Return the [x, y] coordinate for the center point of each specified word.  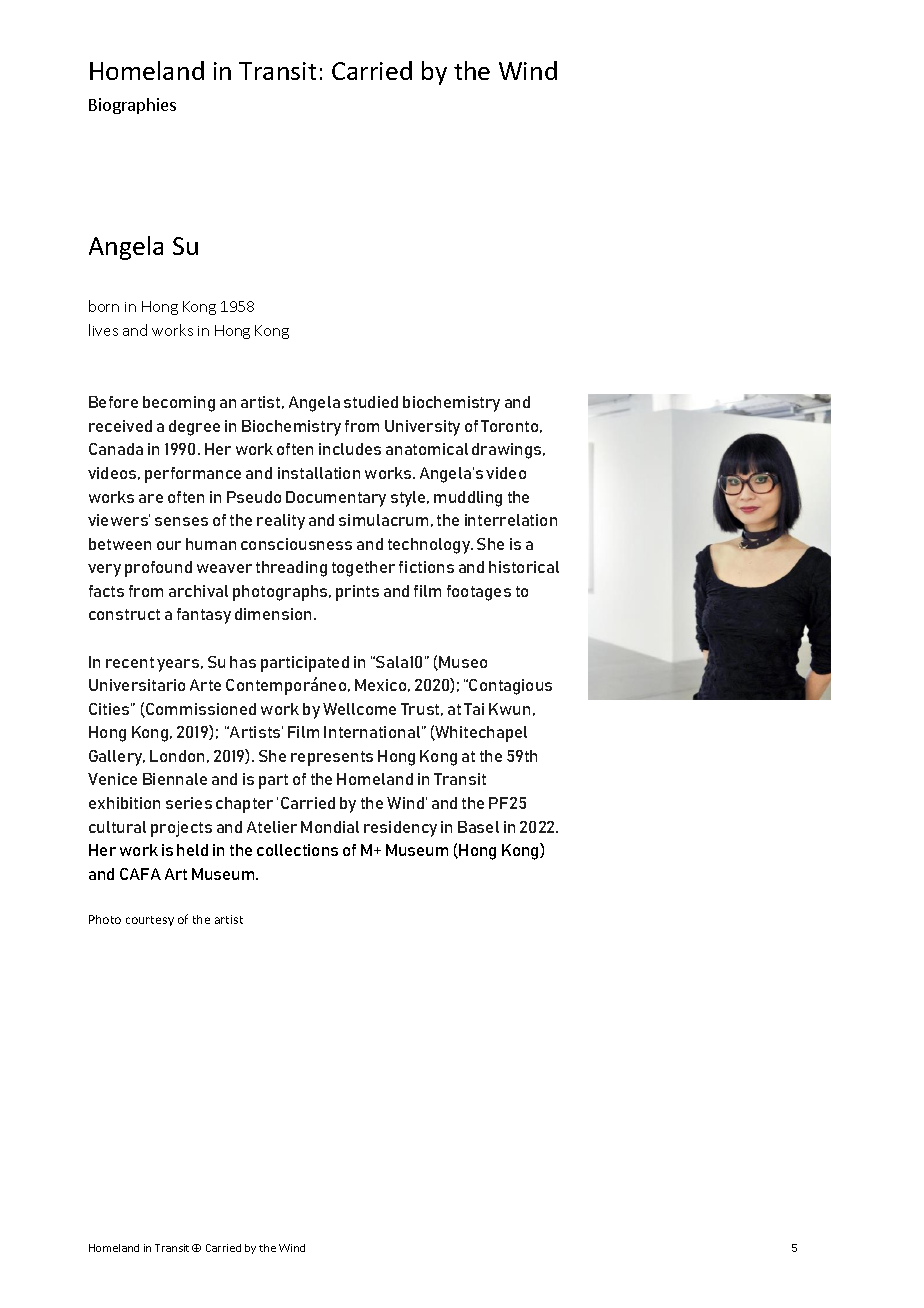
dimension [273, 614]
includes [350, 449]
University [422, 428]
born [104, 306]
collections [297, 850]
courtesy [150, 921]
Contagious [510, 687]
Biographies [132, 106]
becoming [179, 404]
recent [130, 662]
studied [371, 402]
